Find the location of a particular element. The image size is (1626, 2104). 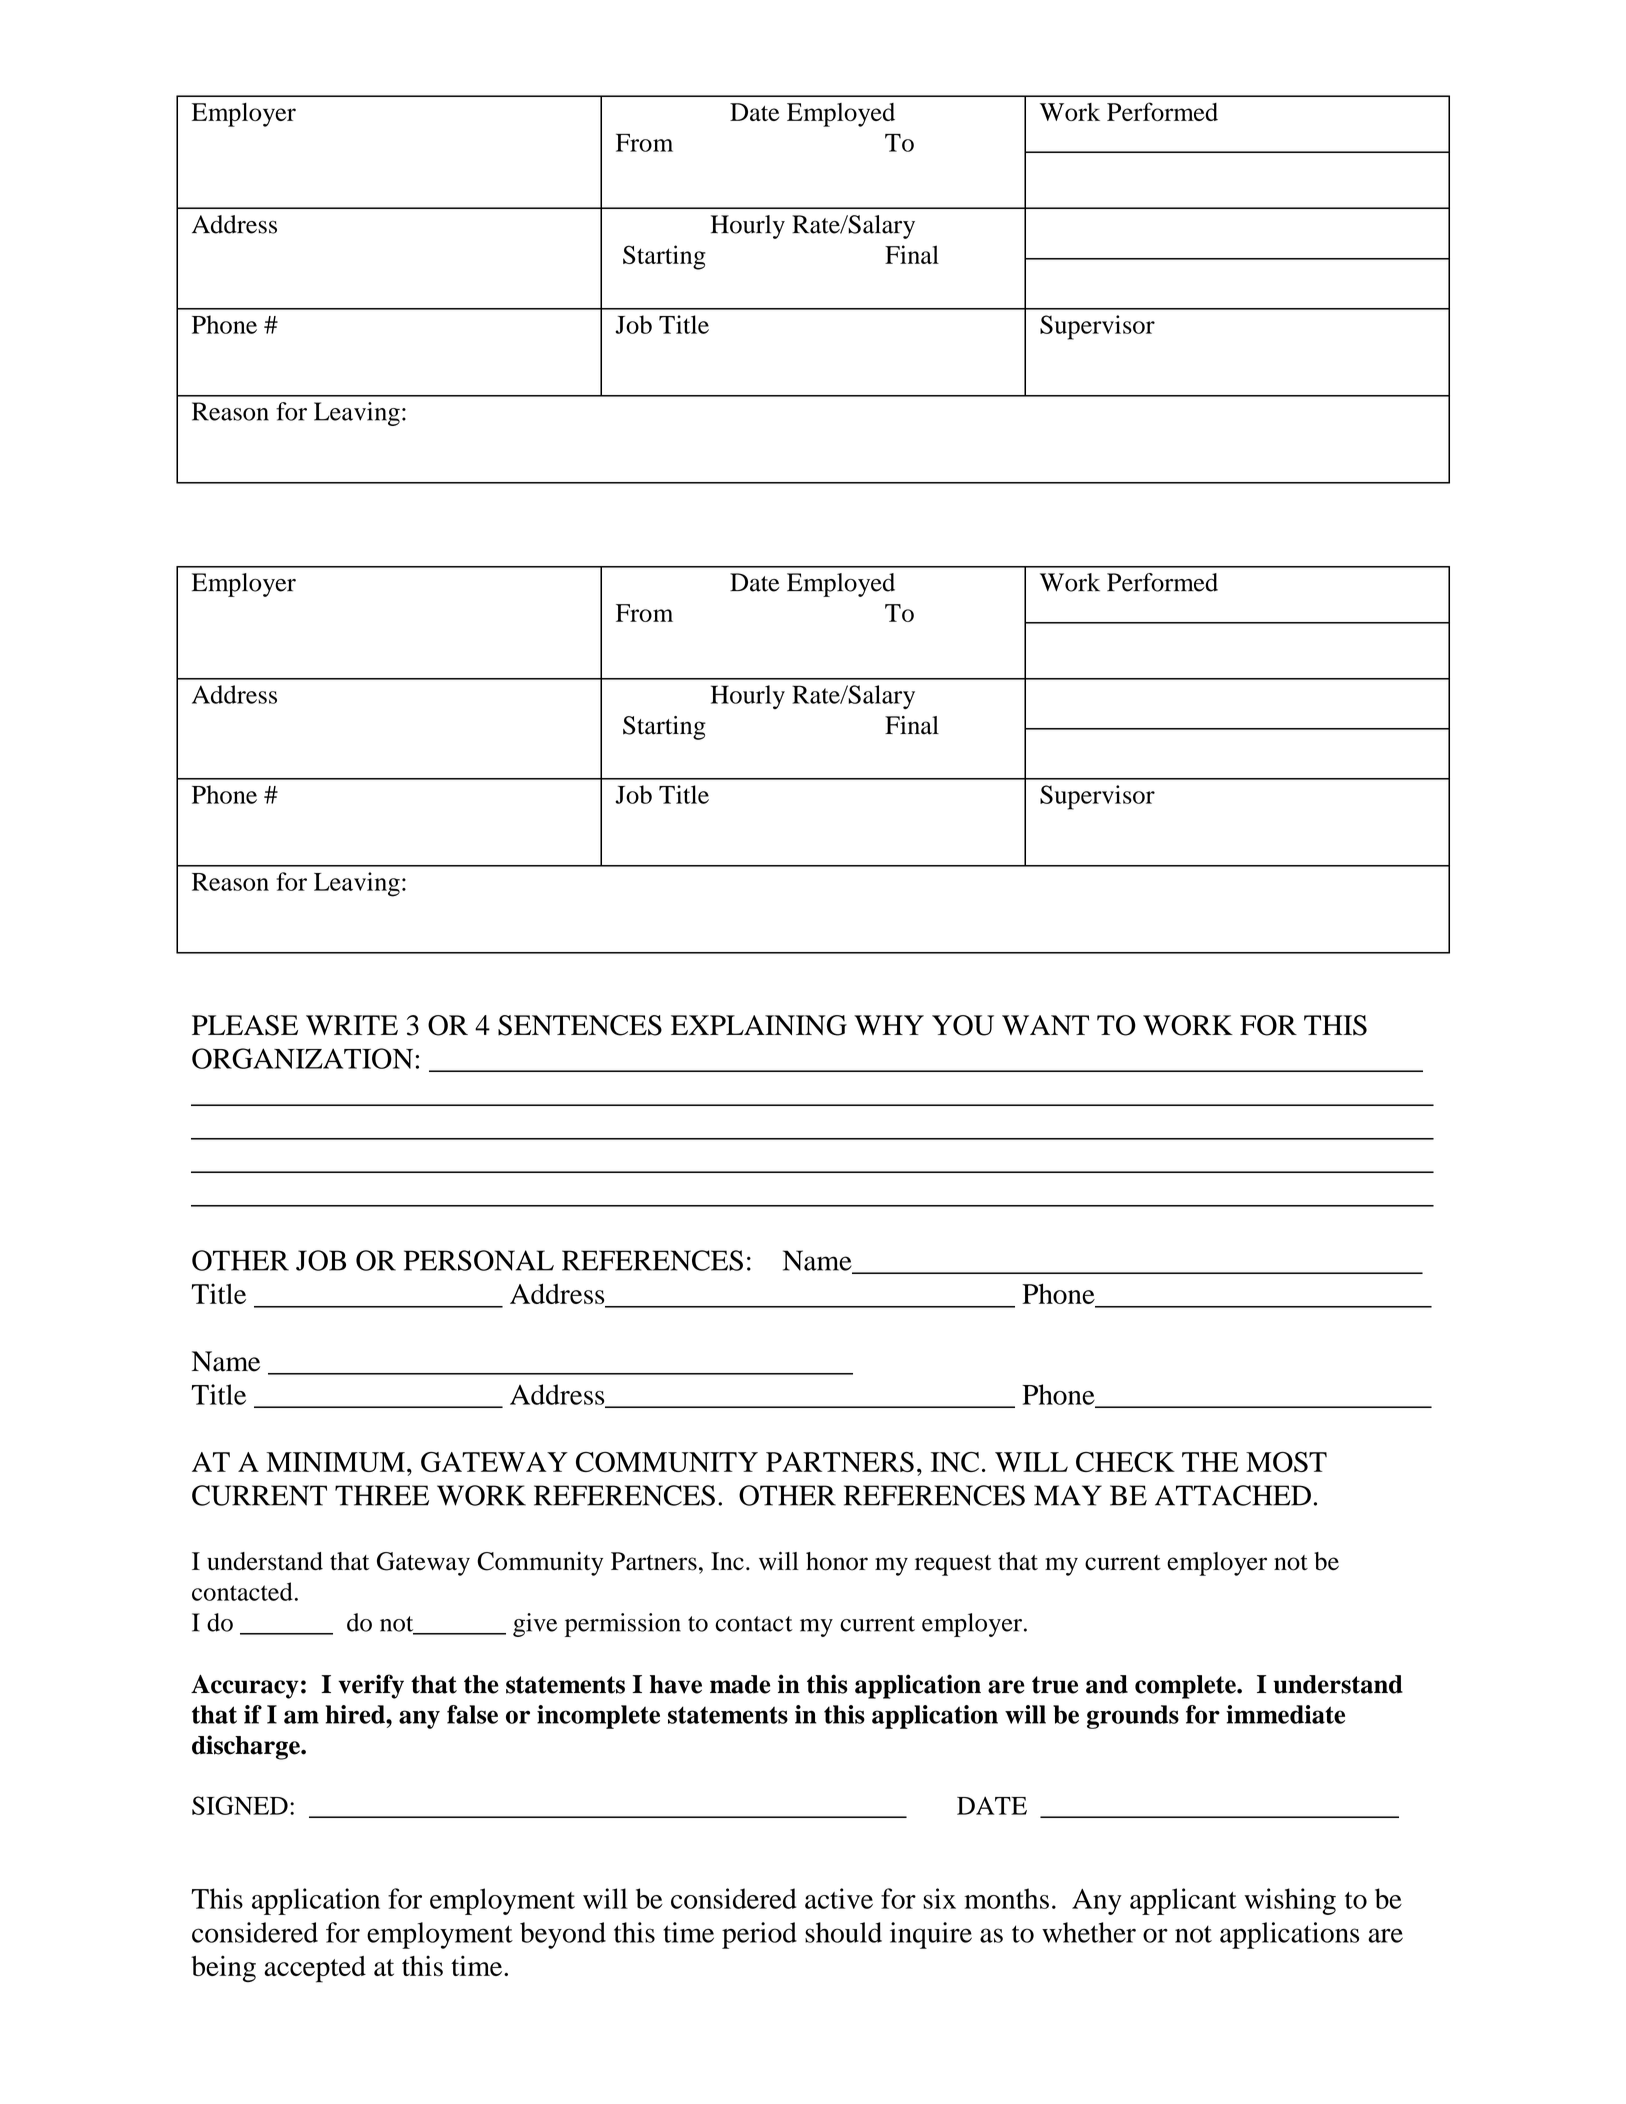

period is located at coordinates (759, 1935).
